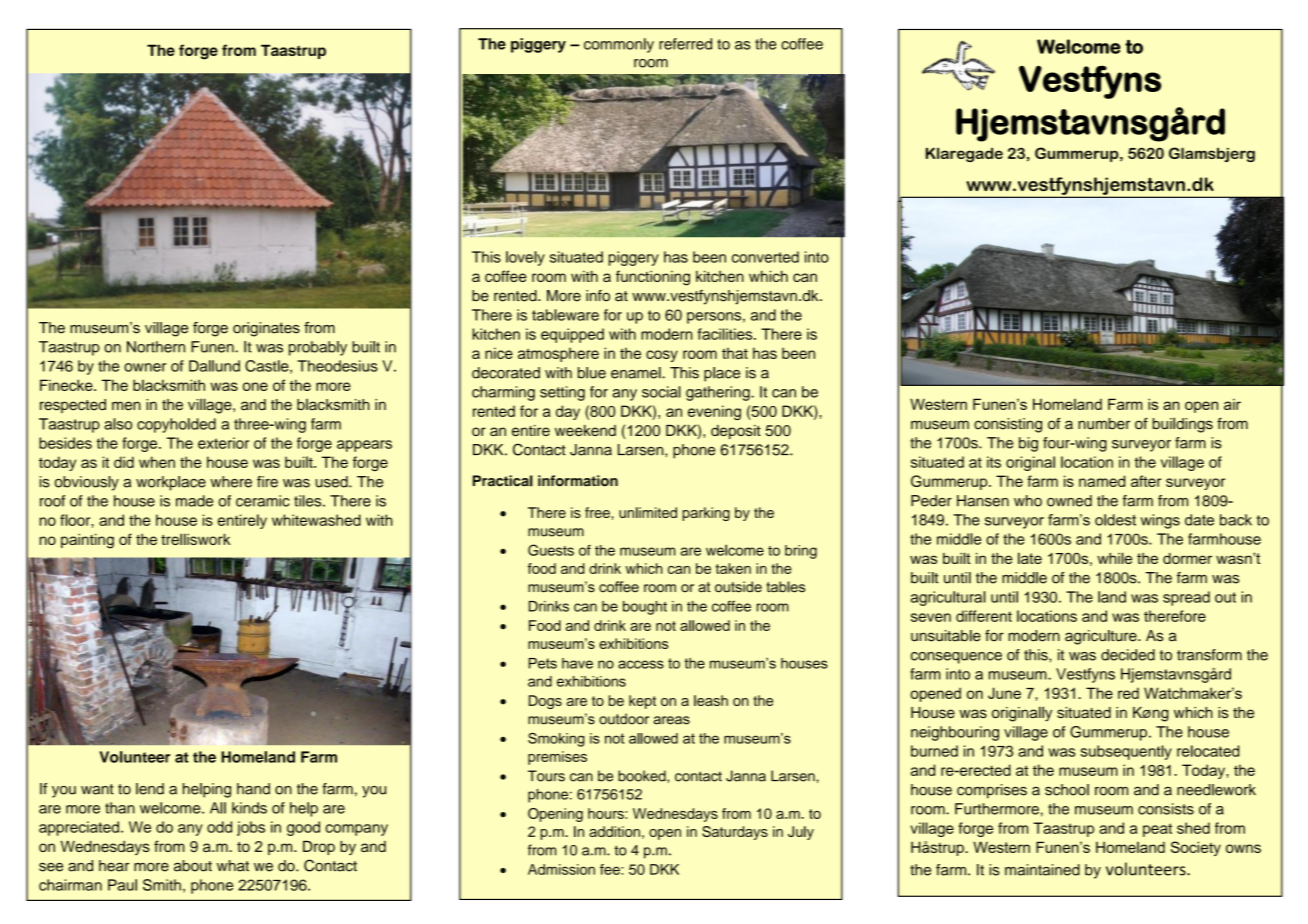 This screenshot has width=1308, height=924. Describe the element at coordinates (765, 257) in the screenshot. I see `converted` at that location.
